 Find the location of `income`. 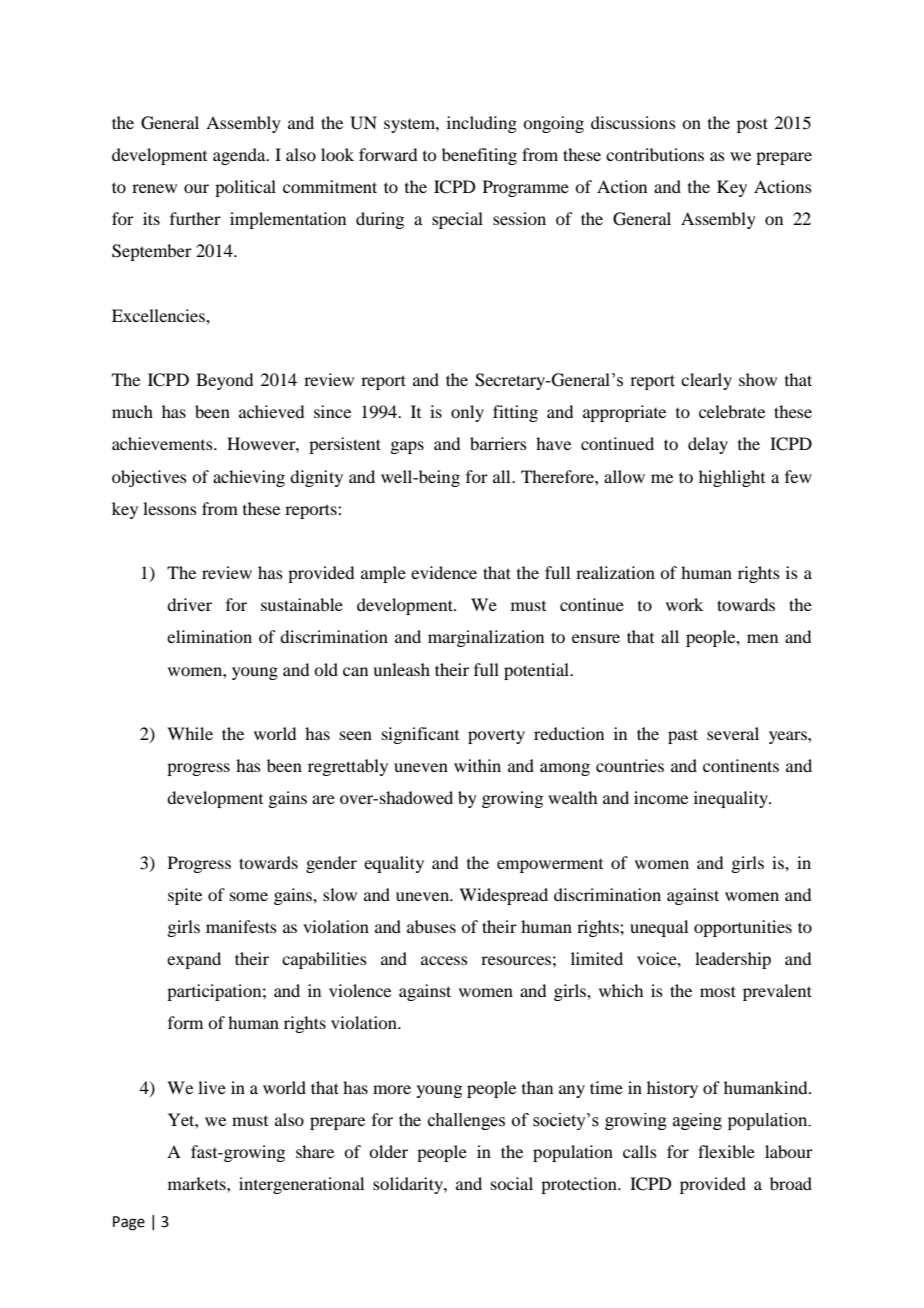

income is located at coordinates (661, 797).
